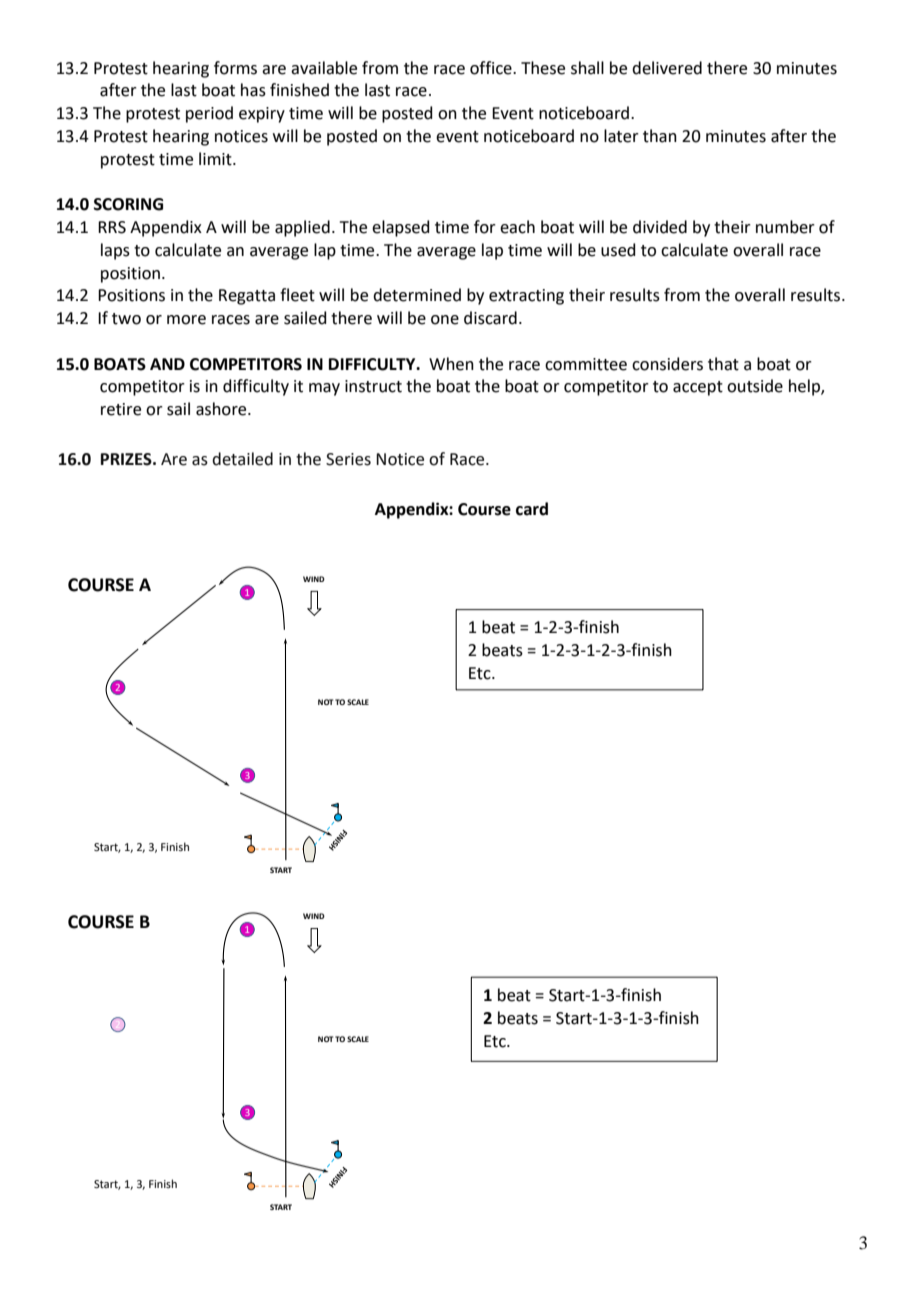 This document has height=1308, width=924. I want to click on office, so click(492, 68).
